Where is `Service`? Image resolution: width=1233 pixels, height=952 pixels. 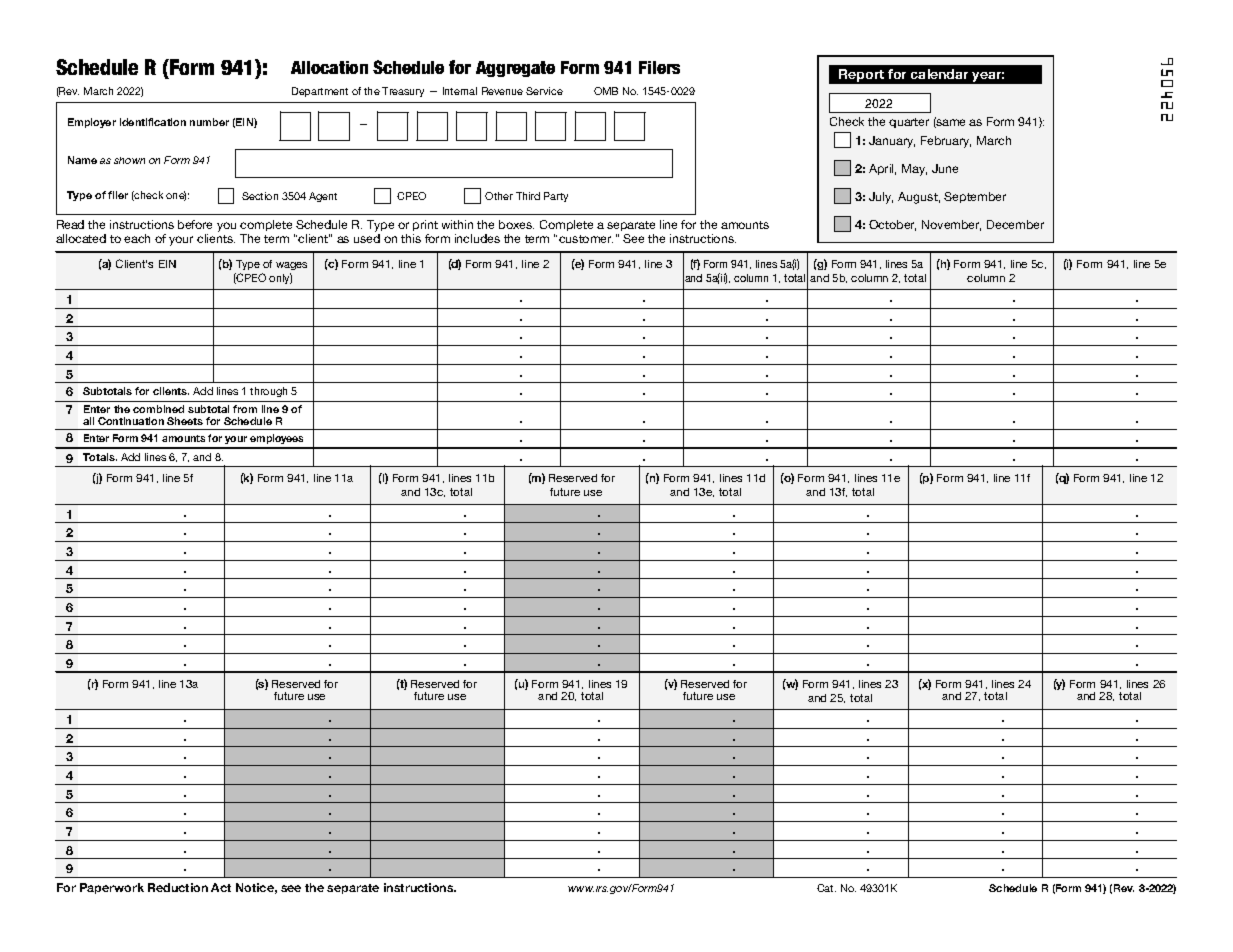 Service is located at coordinates (544, 91).
